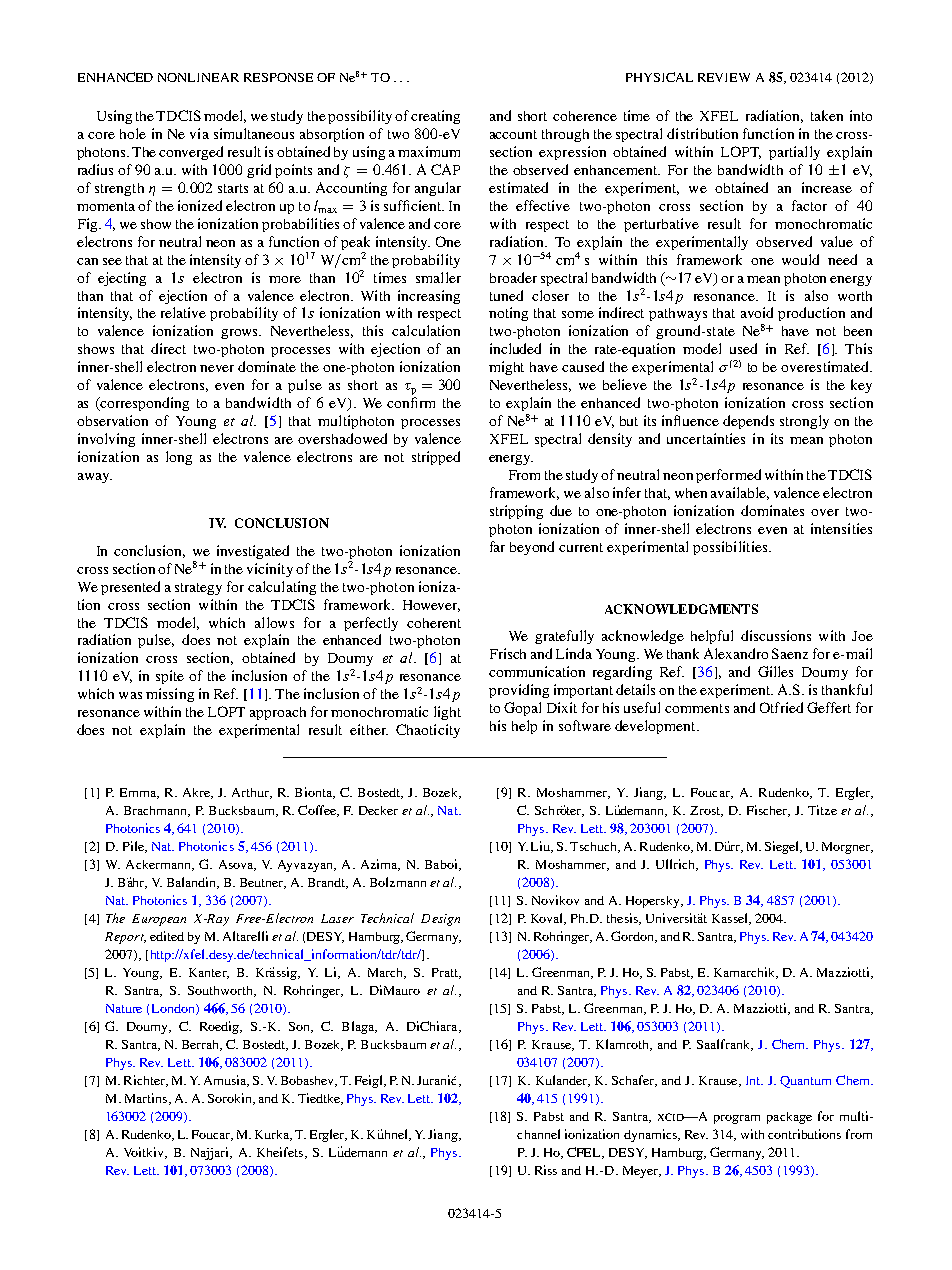 The width and height of the document is (952, 1270). I want to click on Siegel, so click(783, 847).
